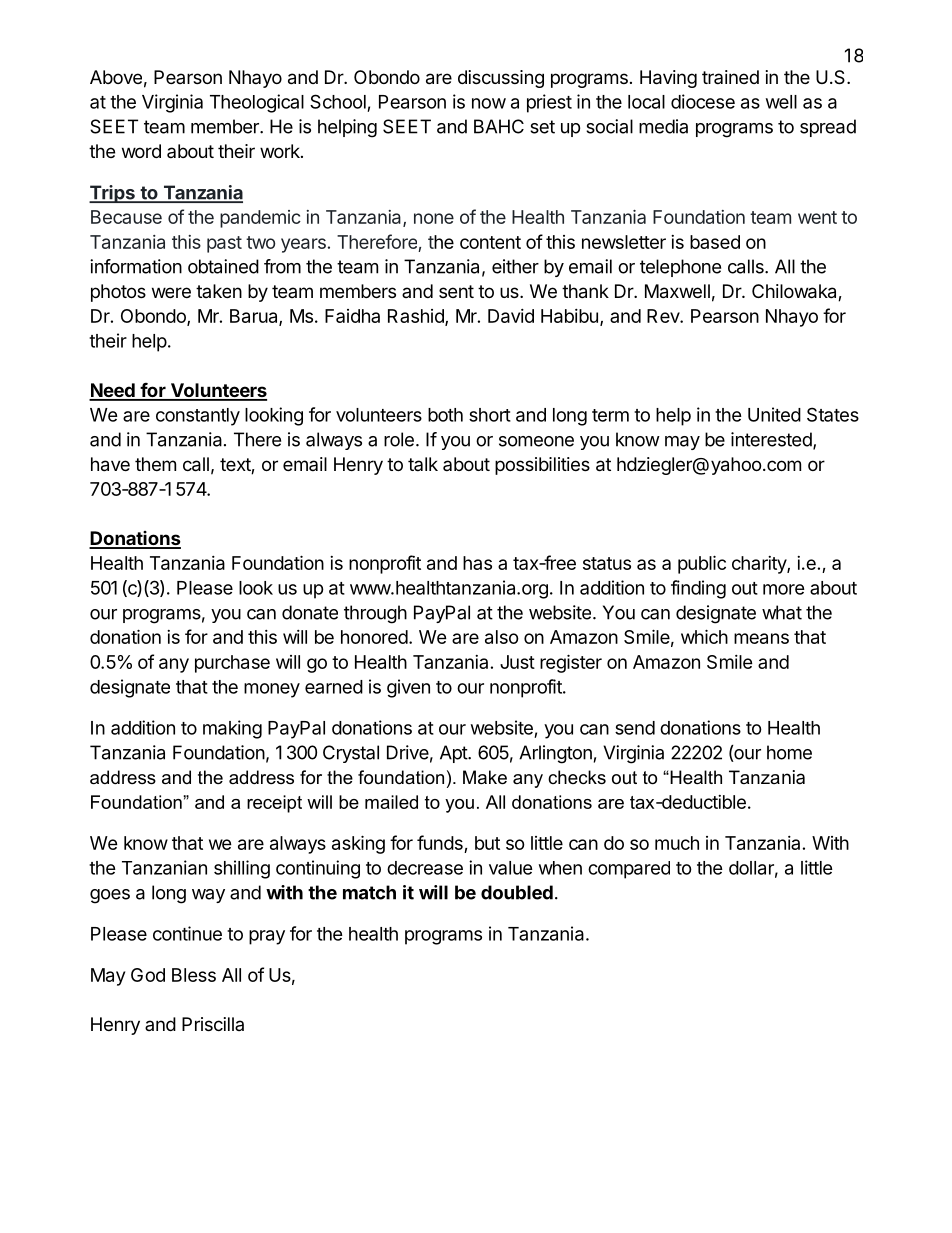  What do you see at coordinates (629, 870) in the screenshot?
I see `compared` at bounding box center [629, 870].
